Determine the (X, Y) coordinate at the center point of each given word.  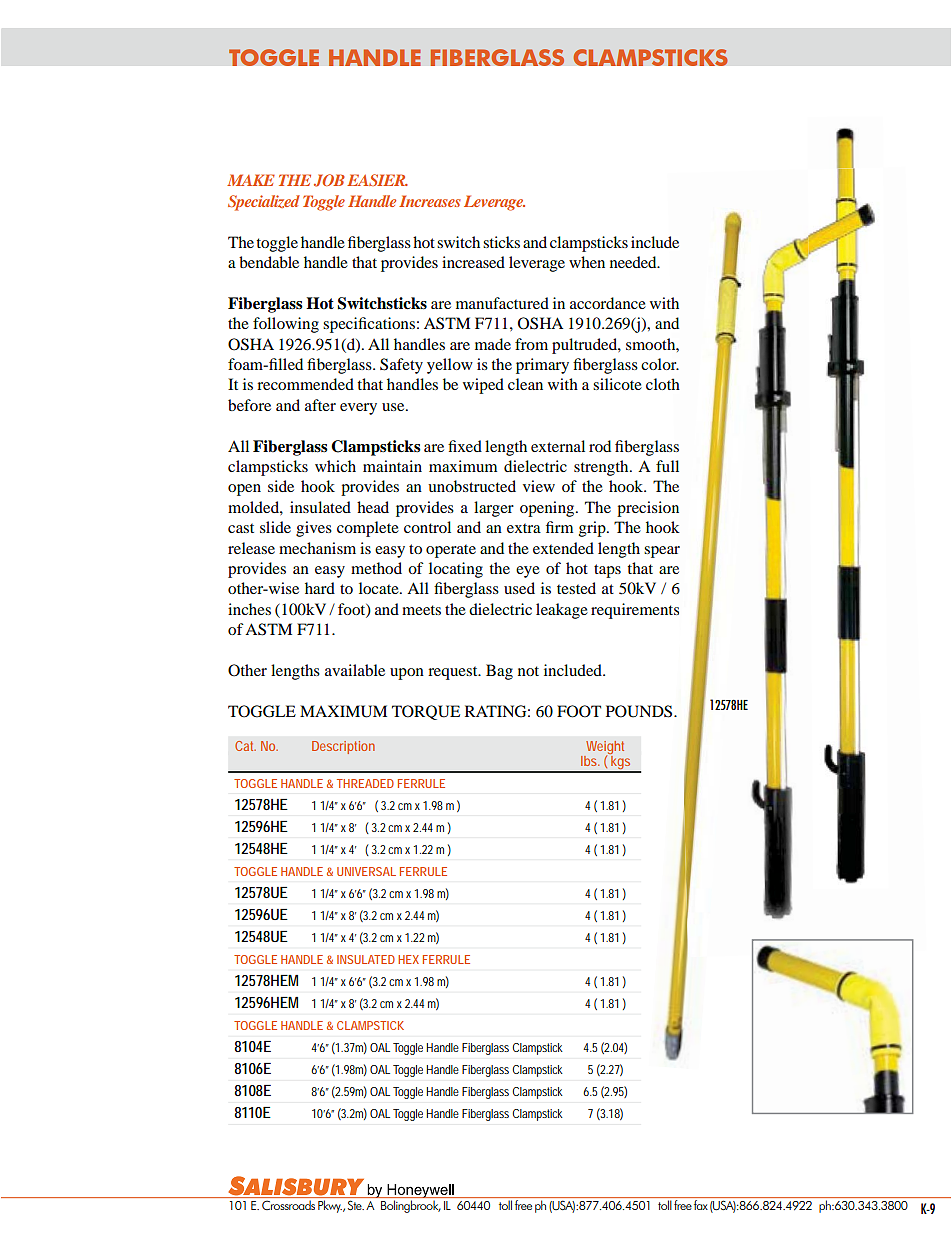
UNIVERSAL (366, 871)
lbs (590, 761)
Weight (605, 748)
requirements (635, 611)
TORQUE (426, 712)
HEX (408, 959)
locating (456, 570)
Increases (430, 201)
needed (634, 262)
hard (320, 588)
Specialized (264, 203)
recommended (305, 384)
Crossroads (288, 1205)
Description (343, 747)
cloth (663, 384)
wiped (483, 386)
